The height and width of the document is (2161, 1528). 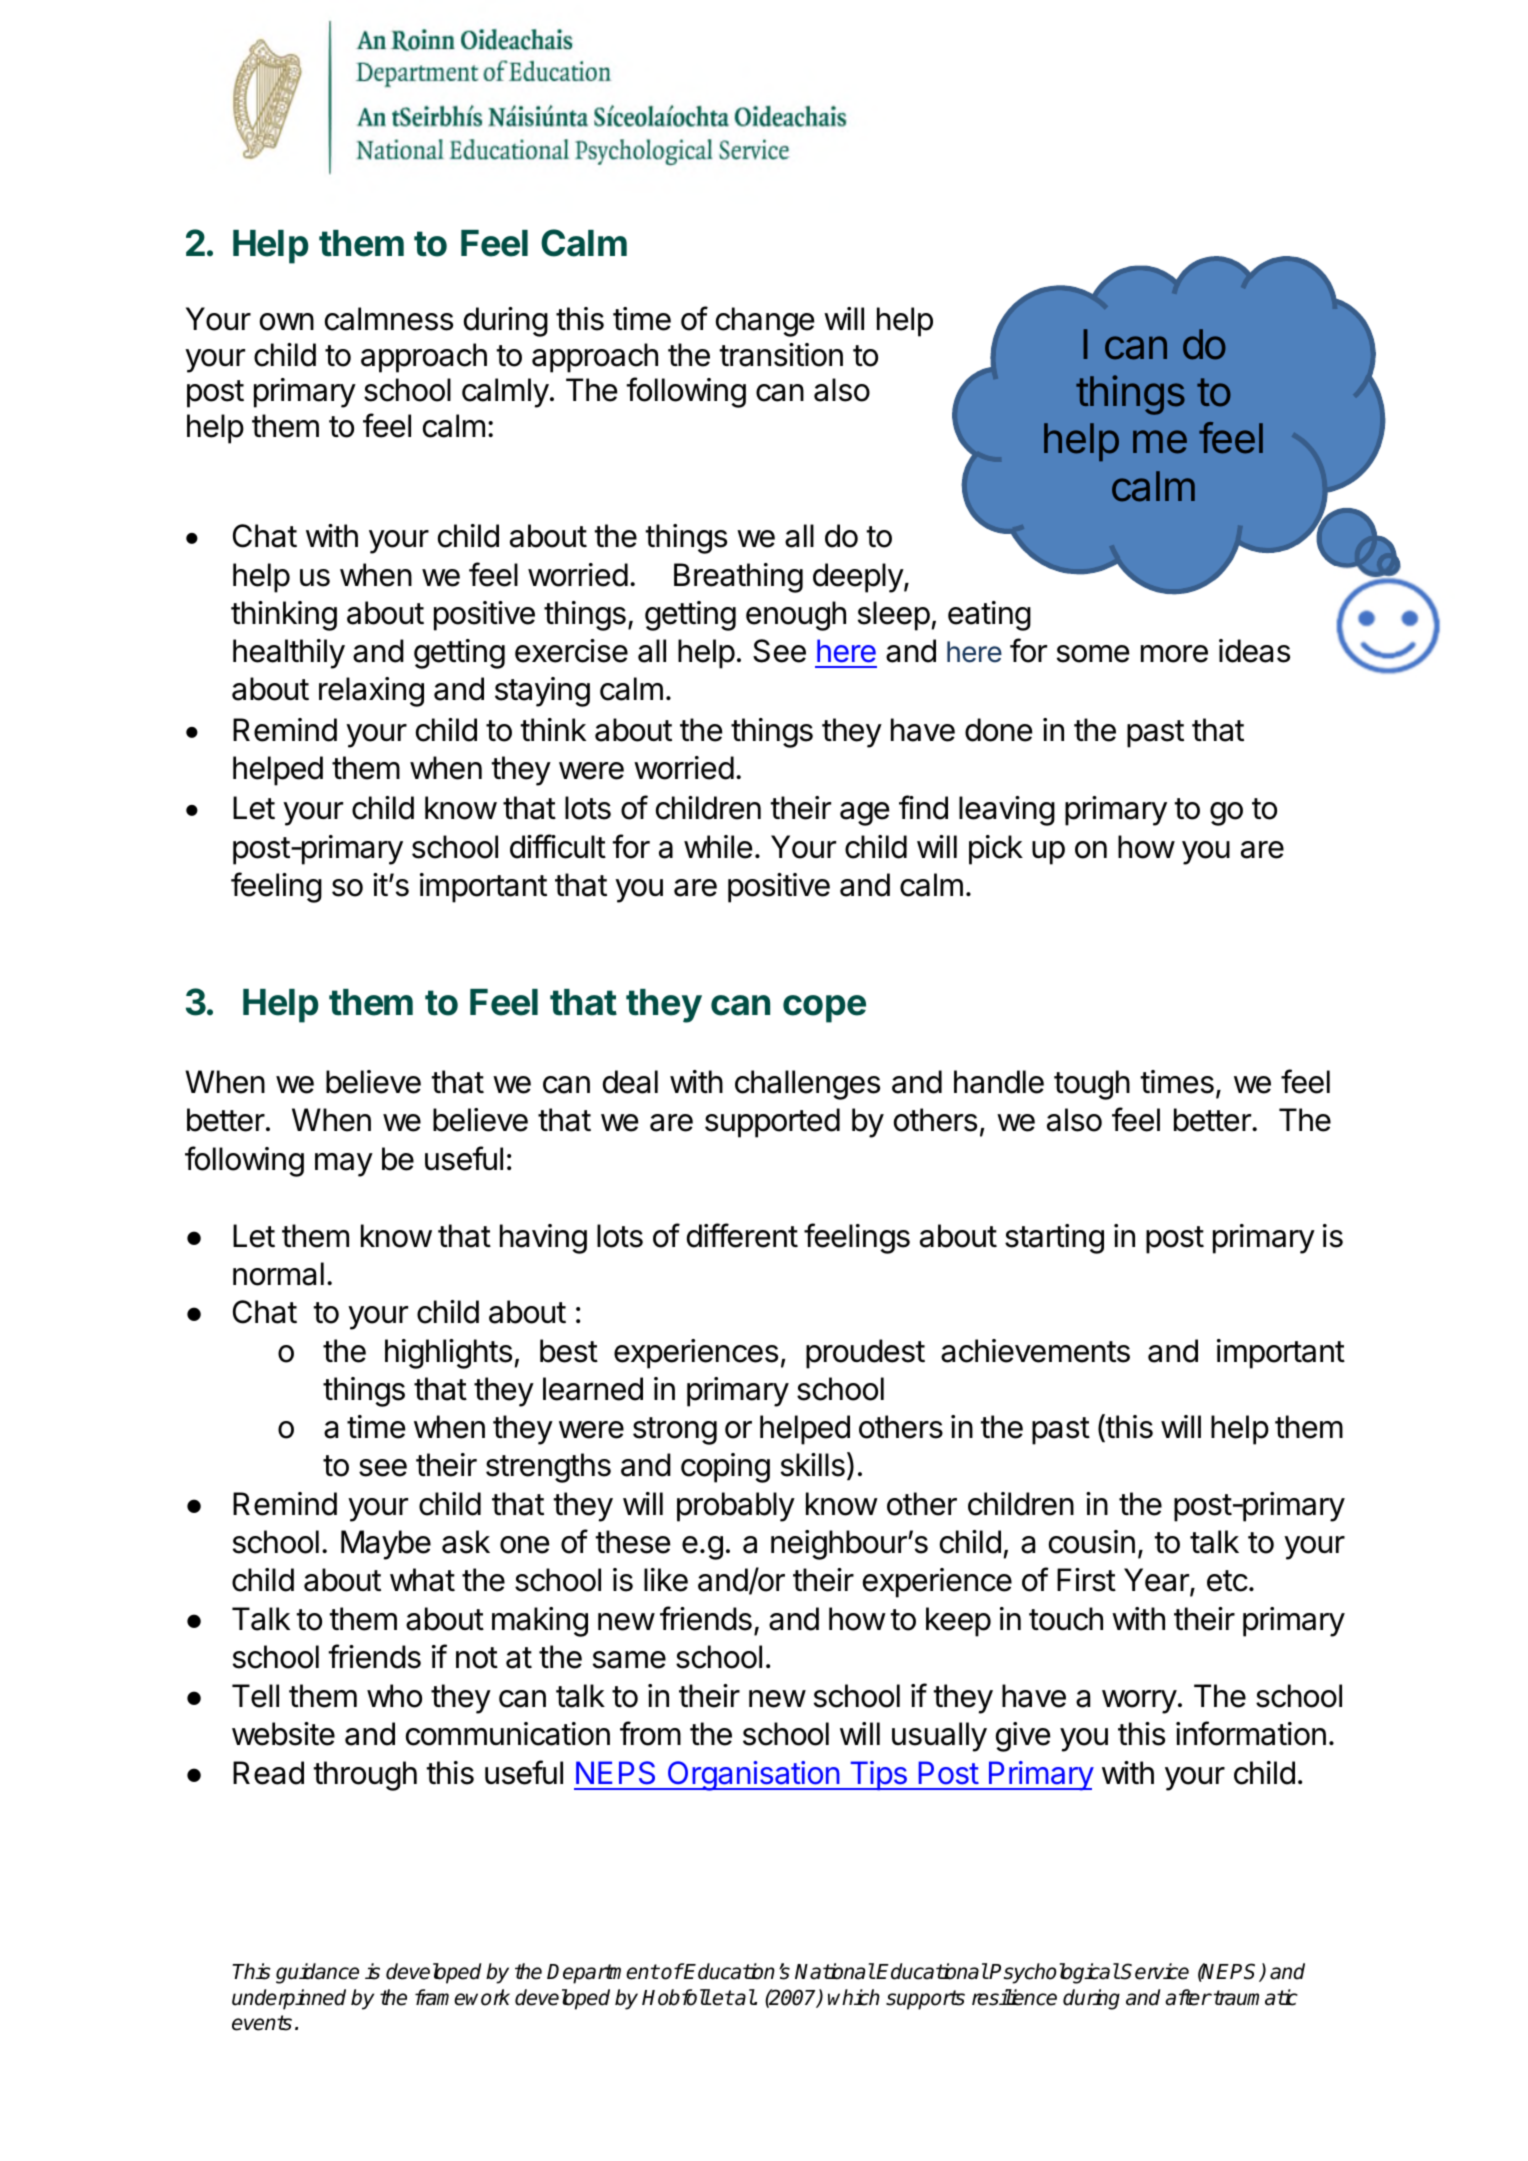 I want to click on eating, so click(x=989, y=616).
